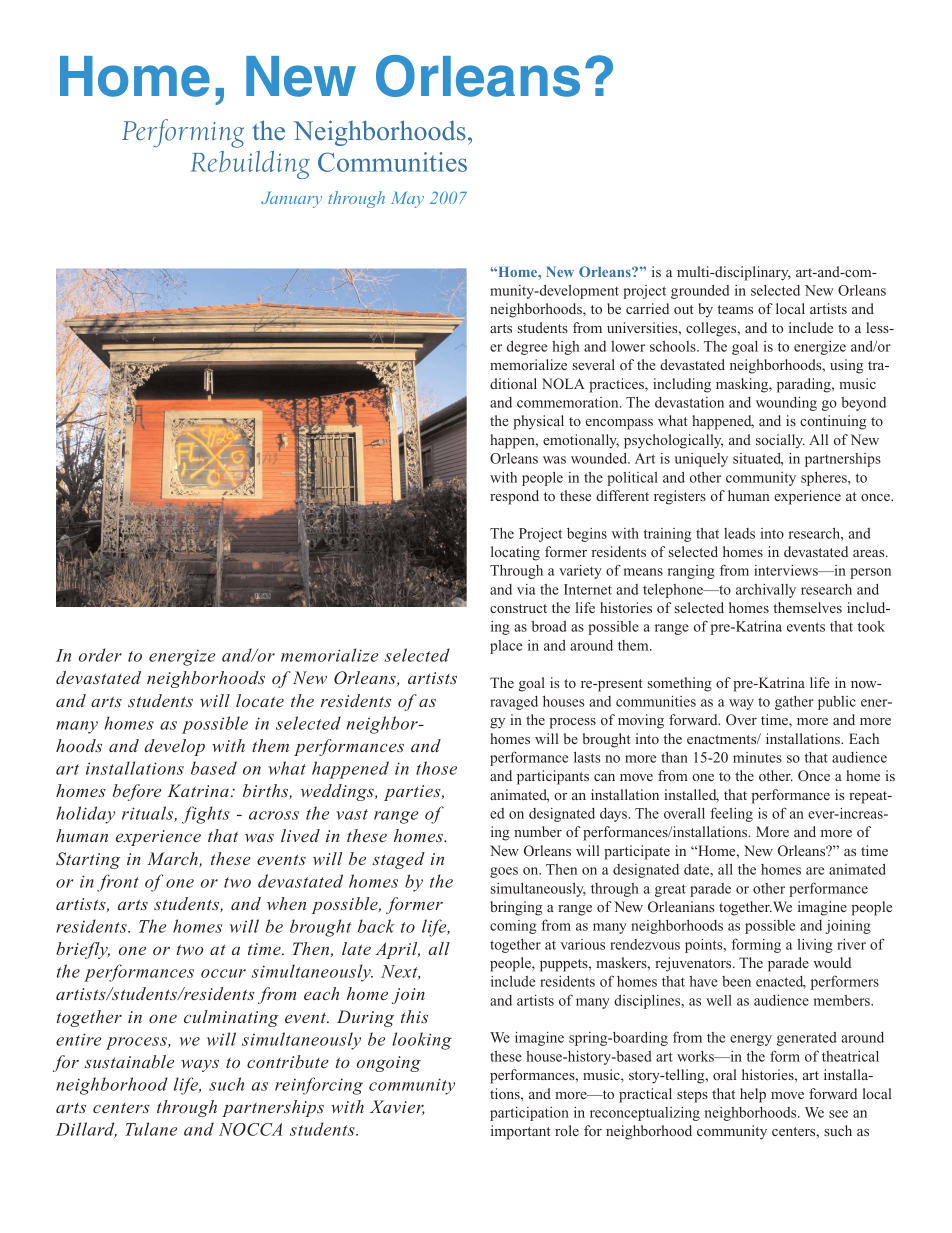 This document has height=1233, width=952. I want to click on Rebuilding, so click(250, 165).
